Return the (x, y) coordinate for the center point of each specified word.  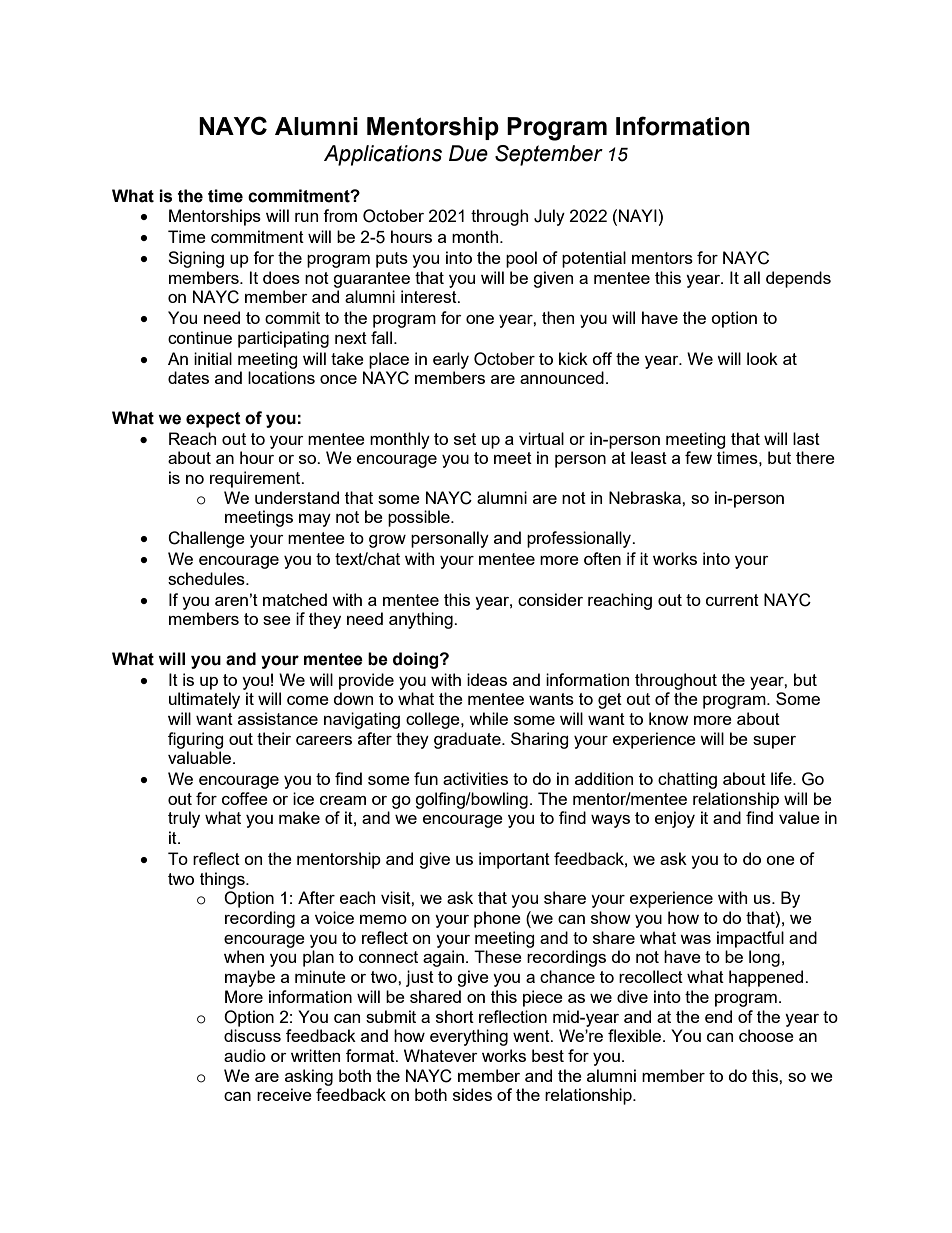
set (465, 439)
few (698, 457)
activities (475, 778)
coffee (245, 798)
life (782, 778)
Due (468, 153)
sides (472, 1094)
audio (245, 1055)
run (306, 217)
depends (798, 279)
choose (766, 1035)
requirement (256, 479)
